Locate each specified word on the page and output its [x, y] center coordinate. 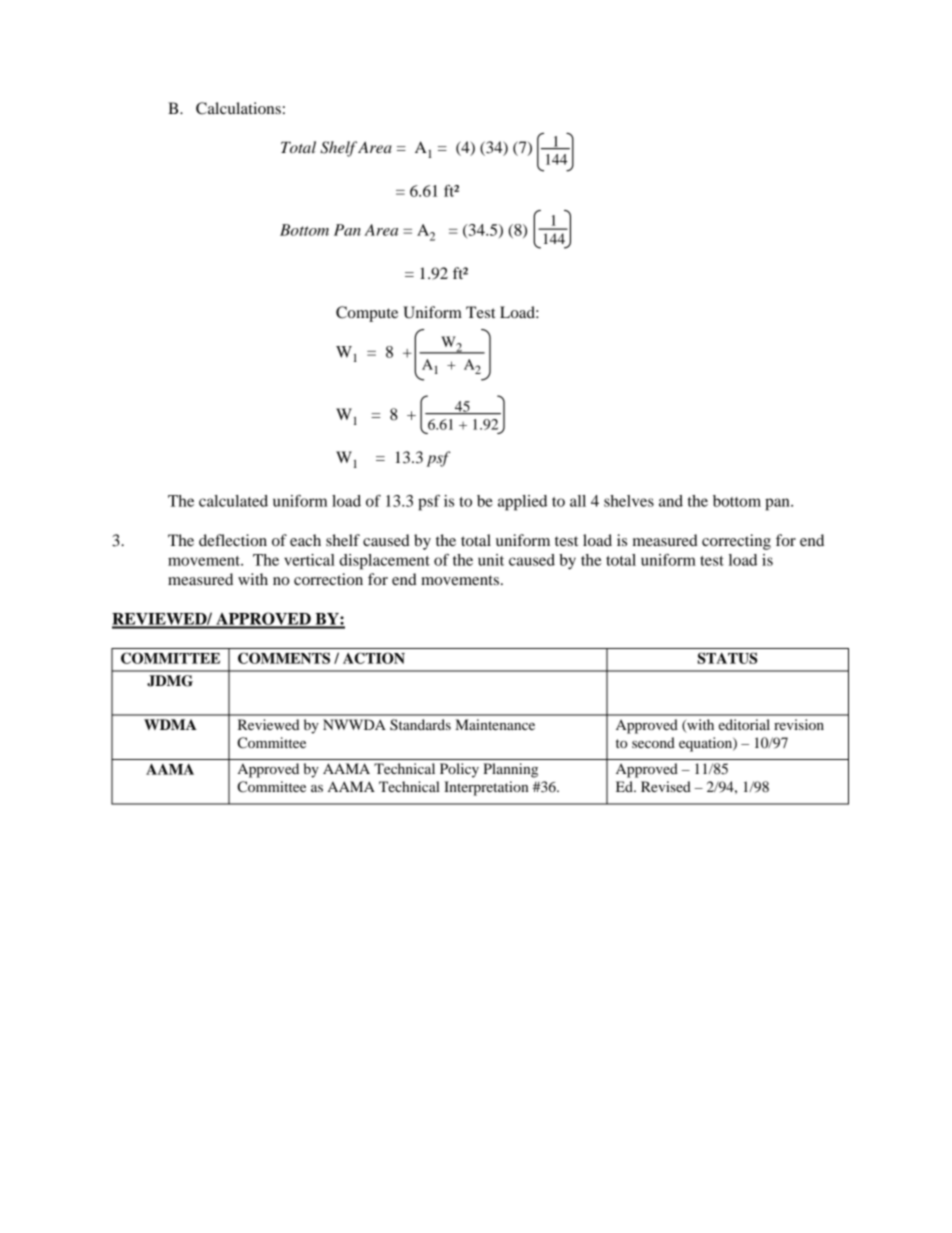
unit [491, 560]
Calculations [238, 108]
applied [522, 503]
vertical [309, 560]
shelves [629, 501]
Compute [367, 314]
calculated [233, 501]
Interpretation [486, 788]
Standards [420, 725]
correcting [736, 542]
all [578, 501]
